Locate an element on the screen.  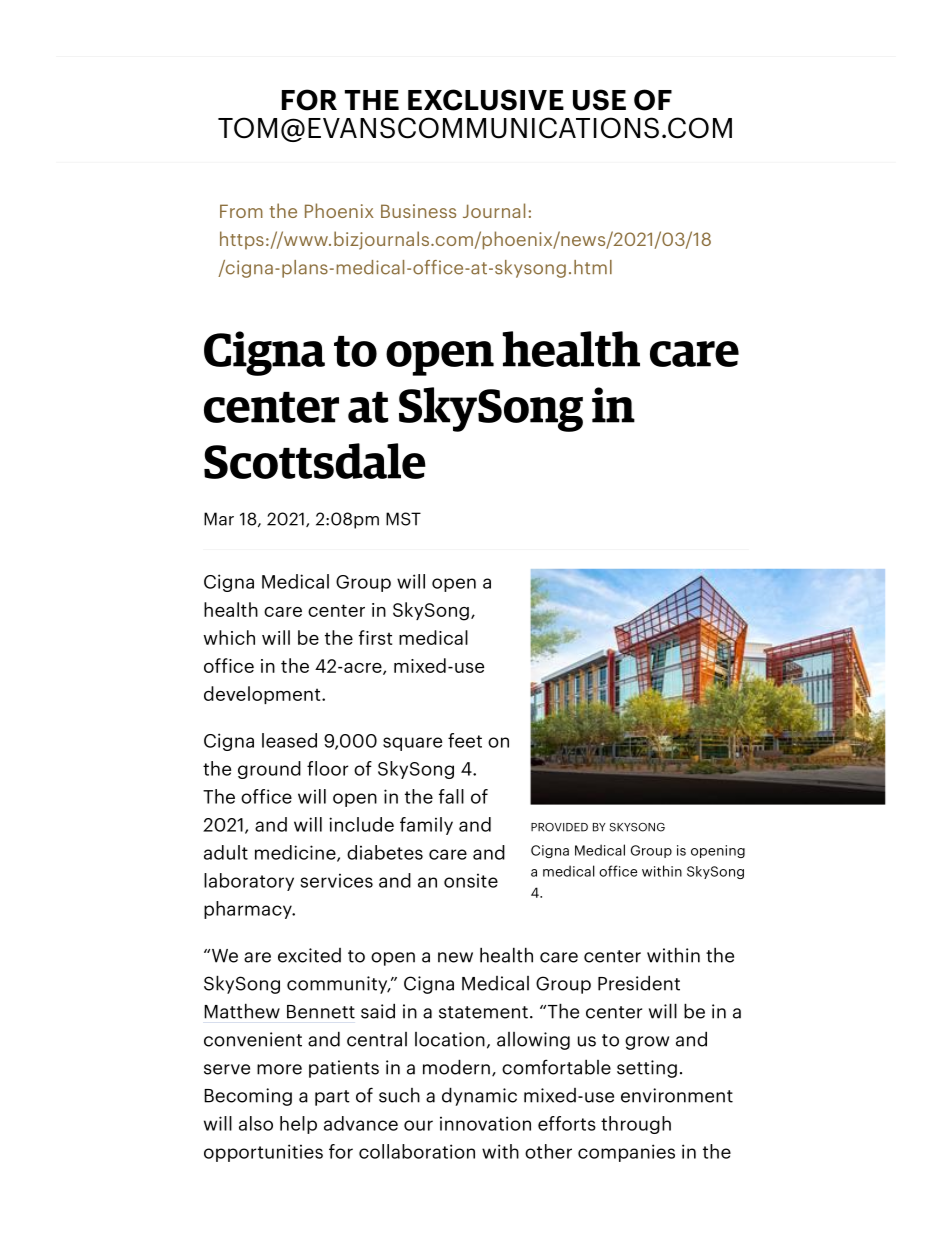
feet is located at coordinates (465, 740).
